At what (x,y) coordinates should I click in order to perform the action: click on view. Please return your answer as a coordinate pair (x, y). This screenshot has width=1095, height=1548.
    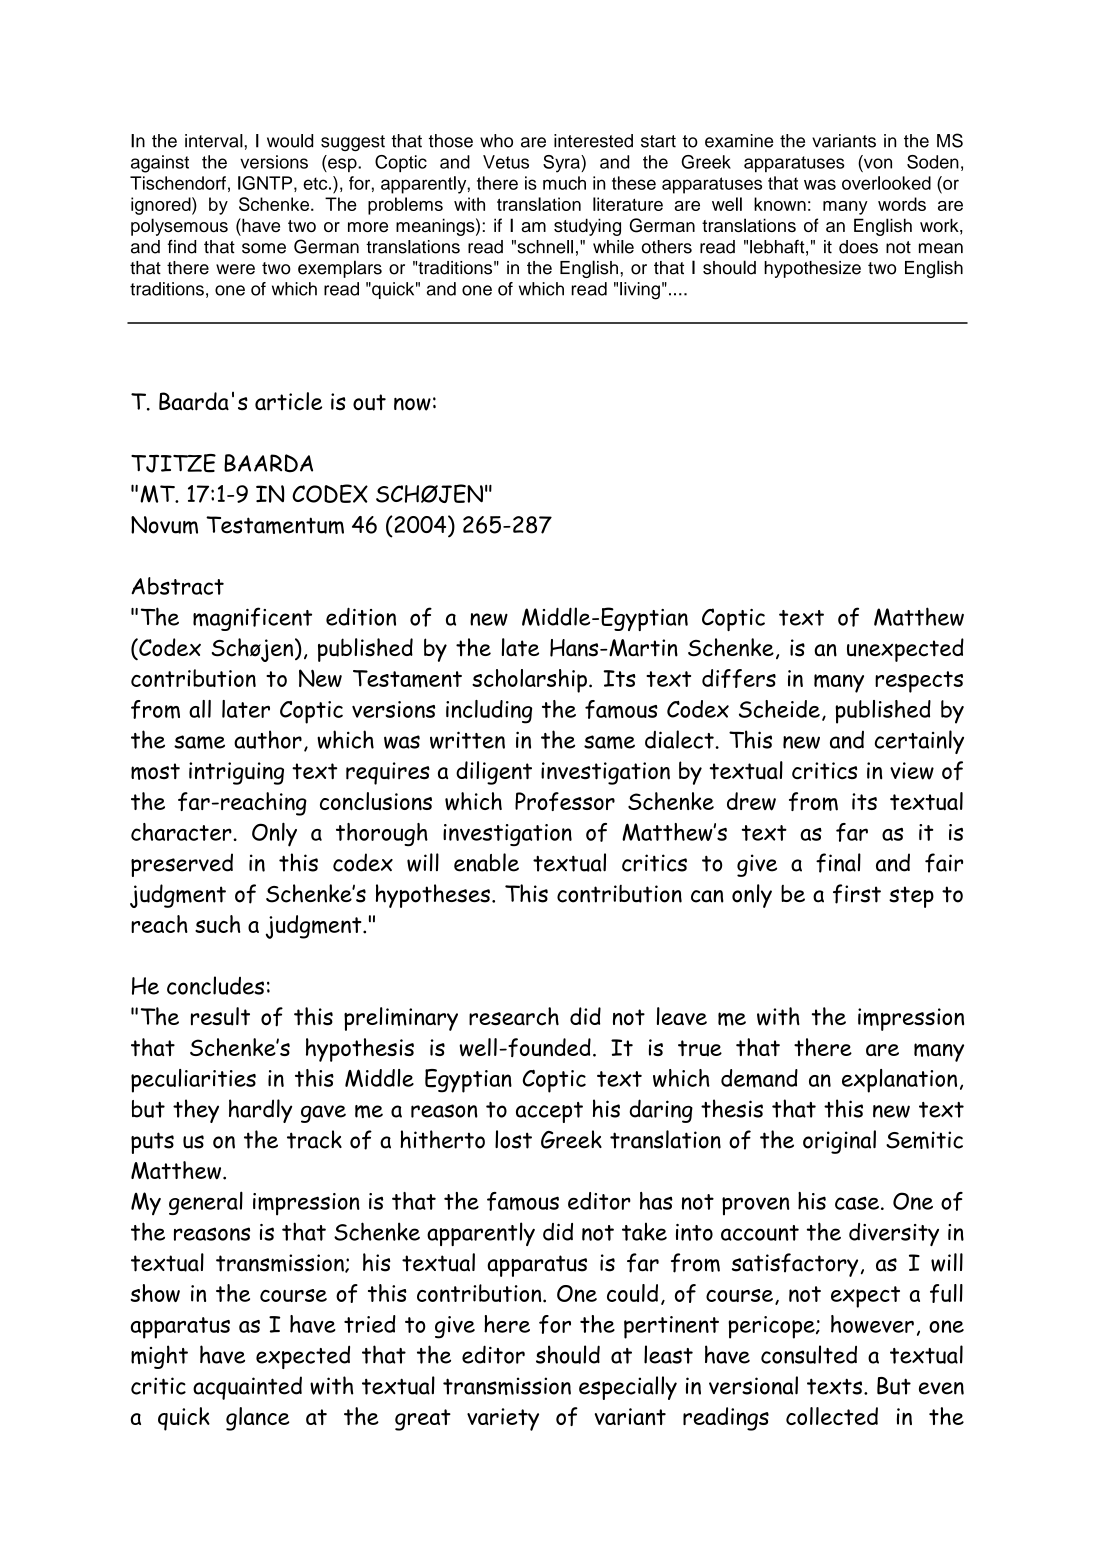
    Looking at the image, I should click on (912, 771).
